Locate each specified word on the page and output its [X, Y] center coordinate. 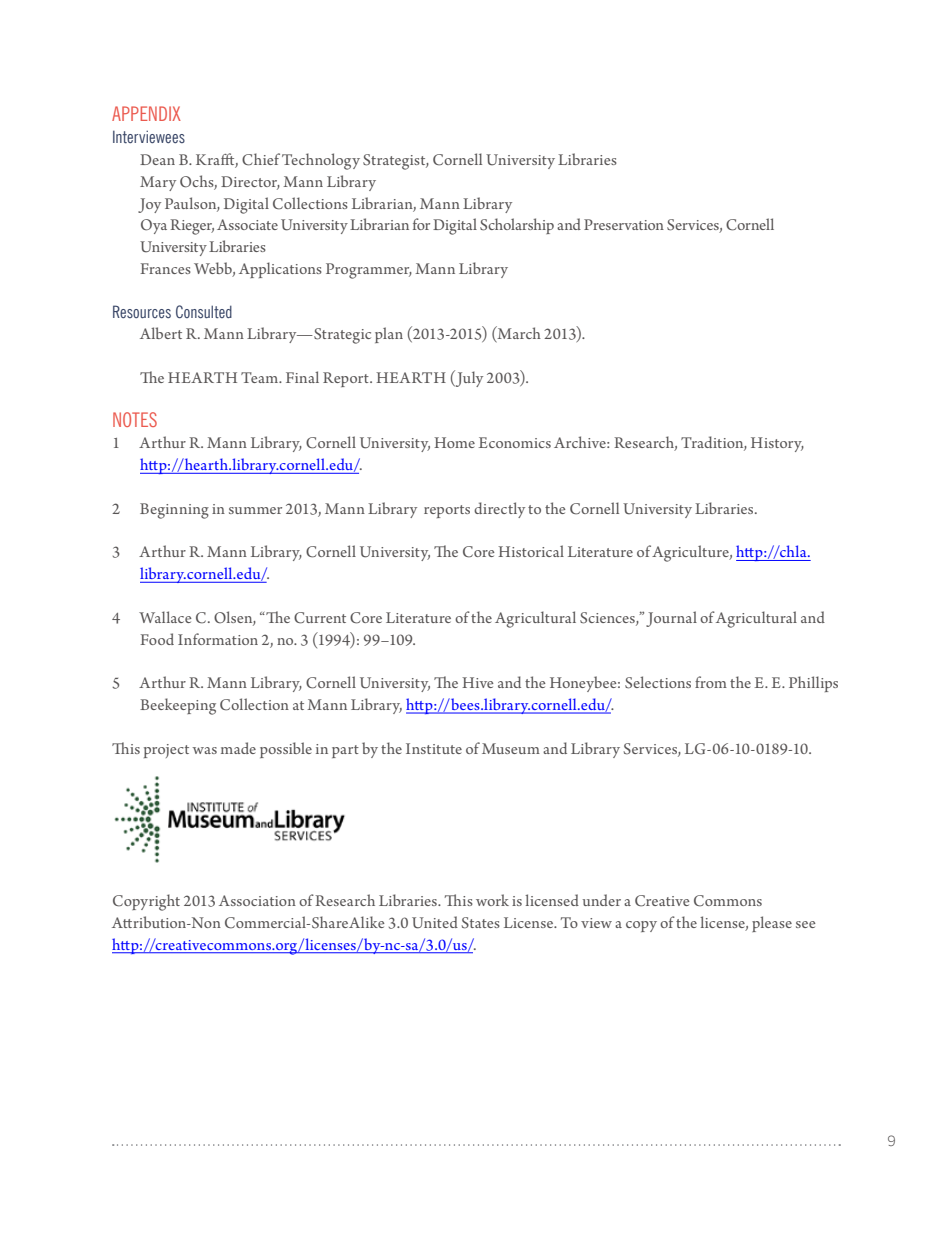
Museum [511, 748]
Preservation [624, 224]
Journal [671, 619]
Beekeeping [178, 706]
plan [389, 335]
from [711, 682]
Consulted [204, 311]
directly [499, 510]
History [777, 444]
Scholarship [517, 226]
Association [257, 900]
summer [255, 510]
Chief [261, 159]
